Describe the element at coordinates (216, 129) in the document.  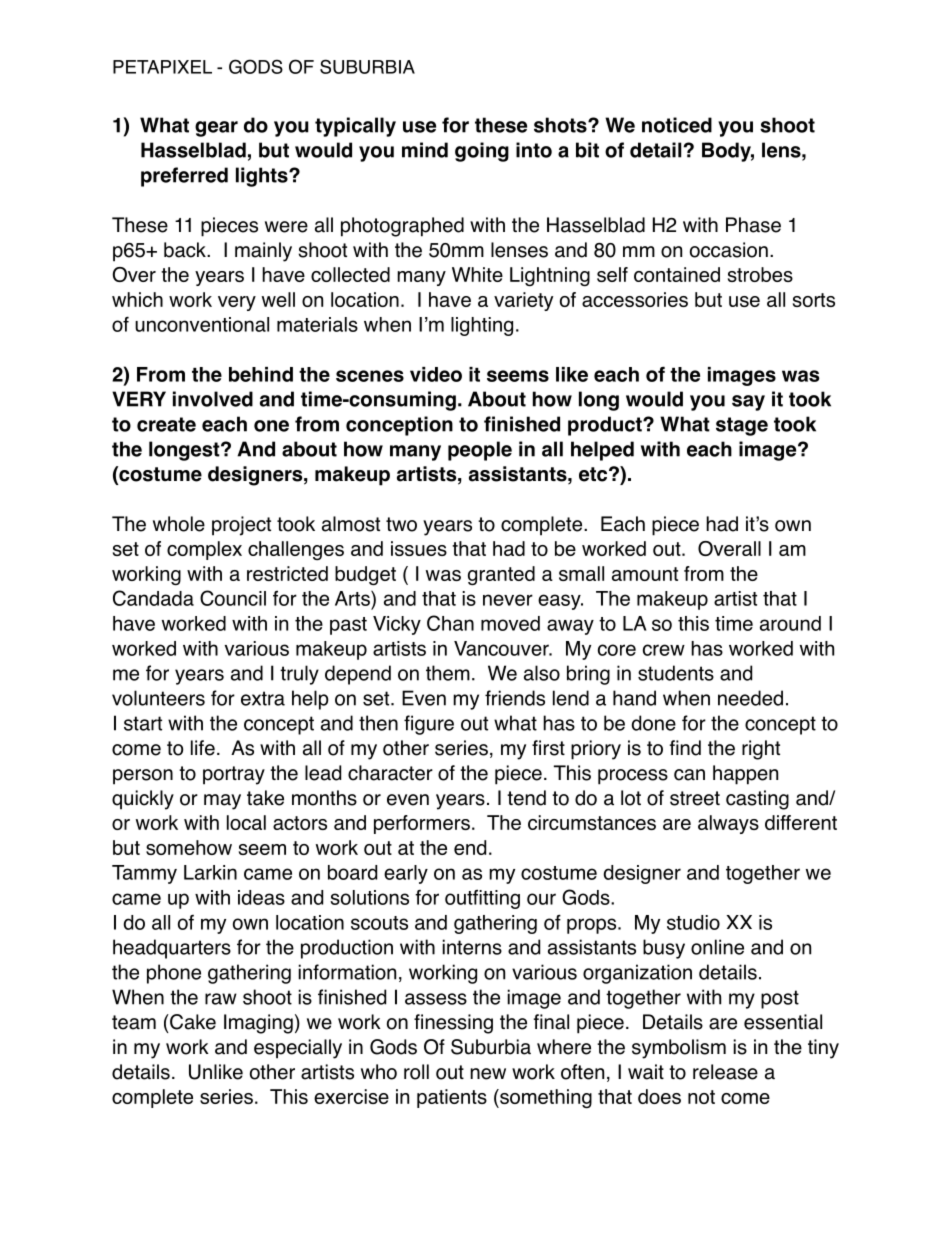
I see `gear` at that location.
